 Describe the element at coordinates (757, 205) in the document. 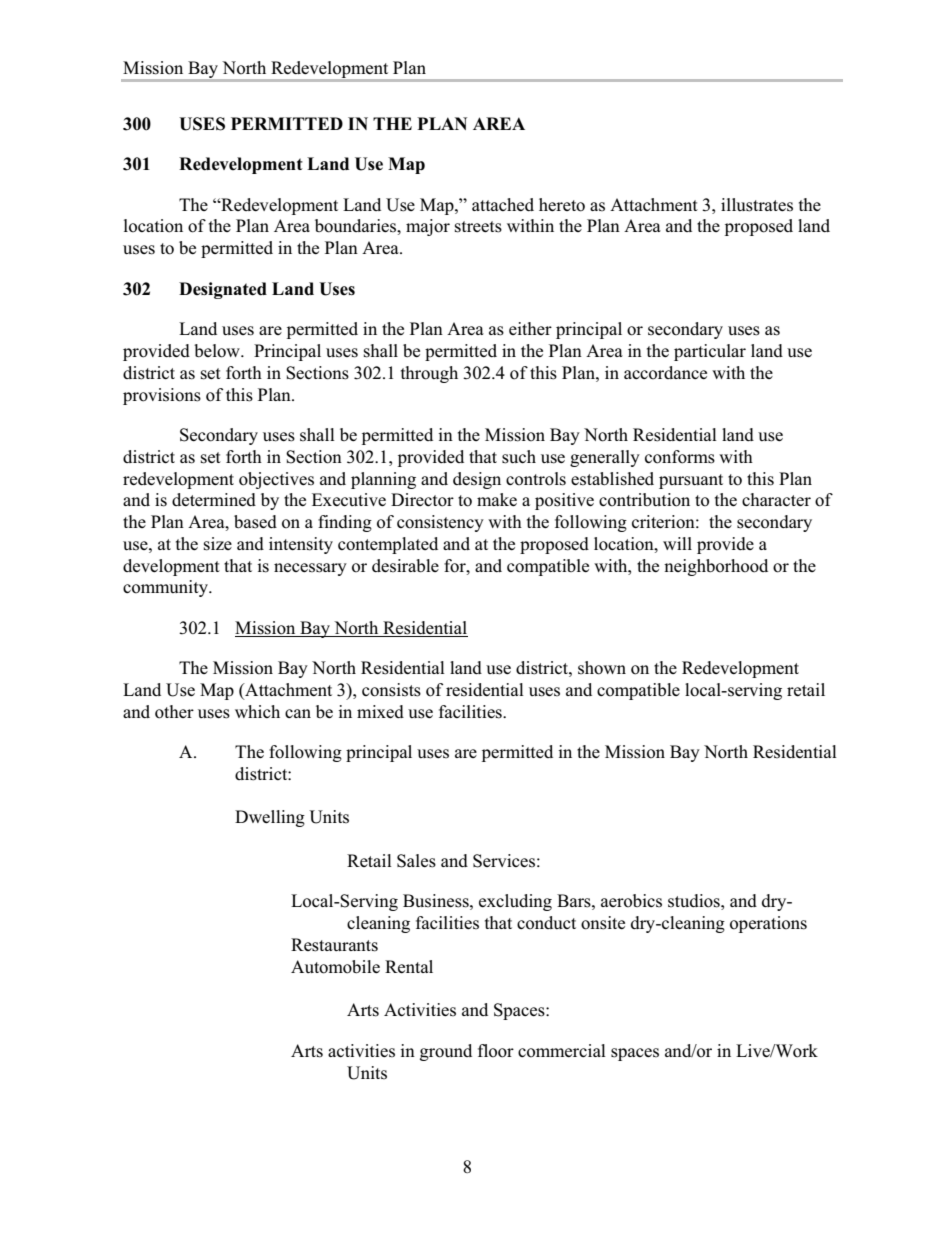

I see `illustrates` at that location.
